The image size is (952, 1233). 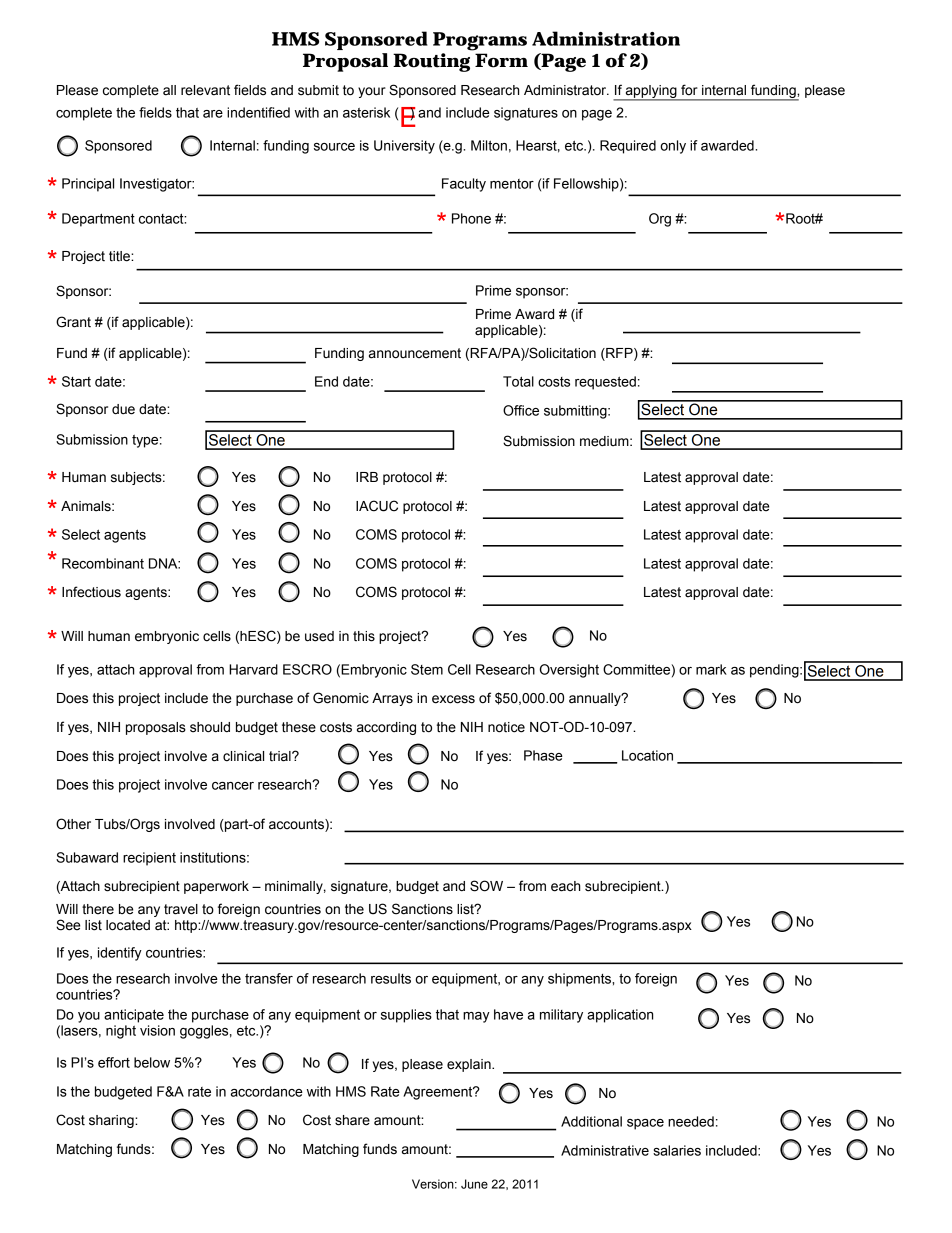 I want to click on IRB, so click(x=367, y=477).
